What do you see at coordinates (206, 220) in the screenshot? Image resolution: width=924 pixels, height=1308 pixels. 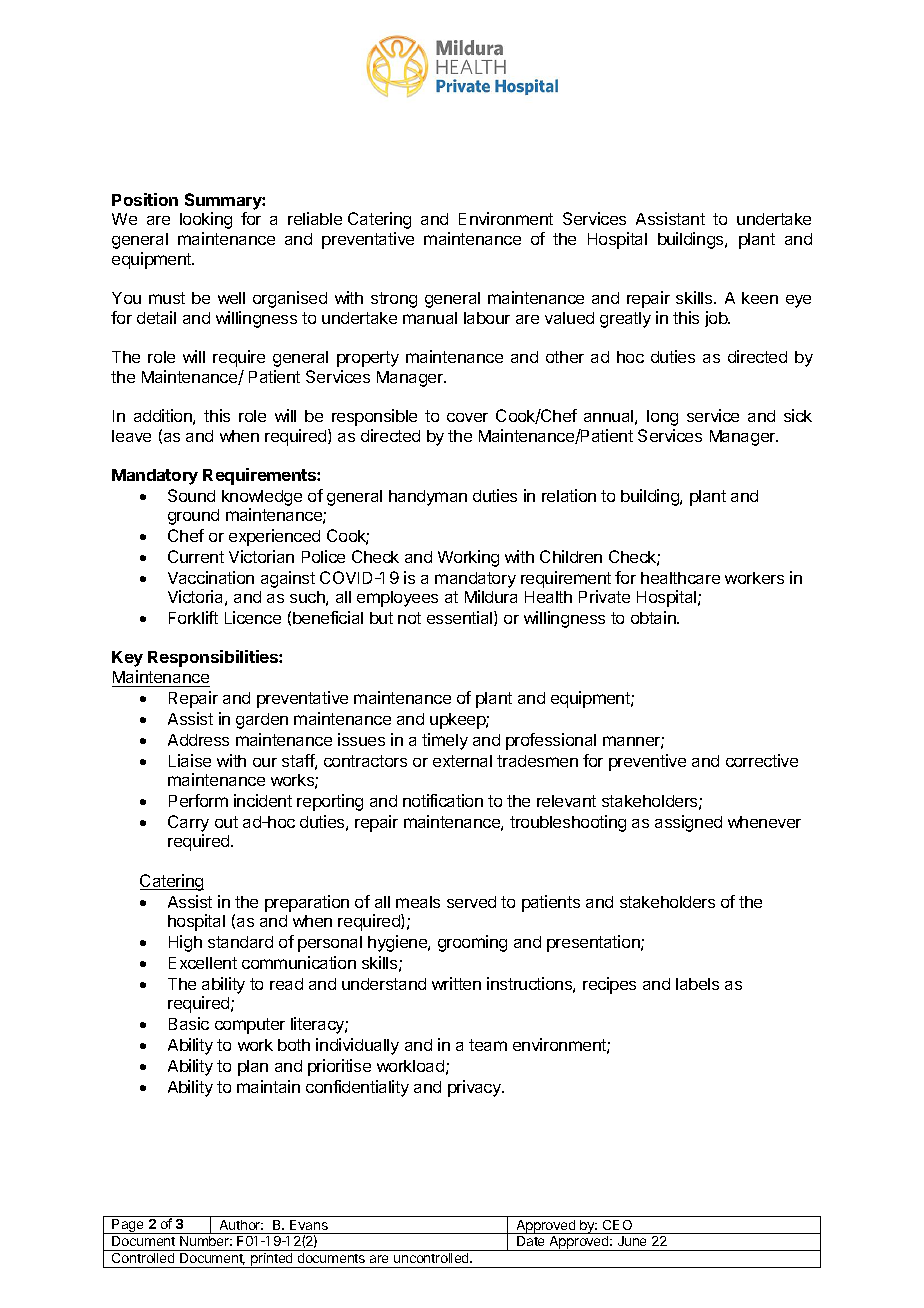 I see `looking` at bounding box center [206, 220].
